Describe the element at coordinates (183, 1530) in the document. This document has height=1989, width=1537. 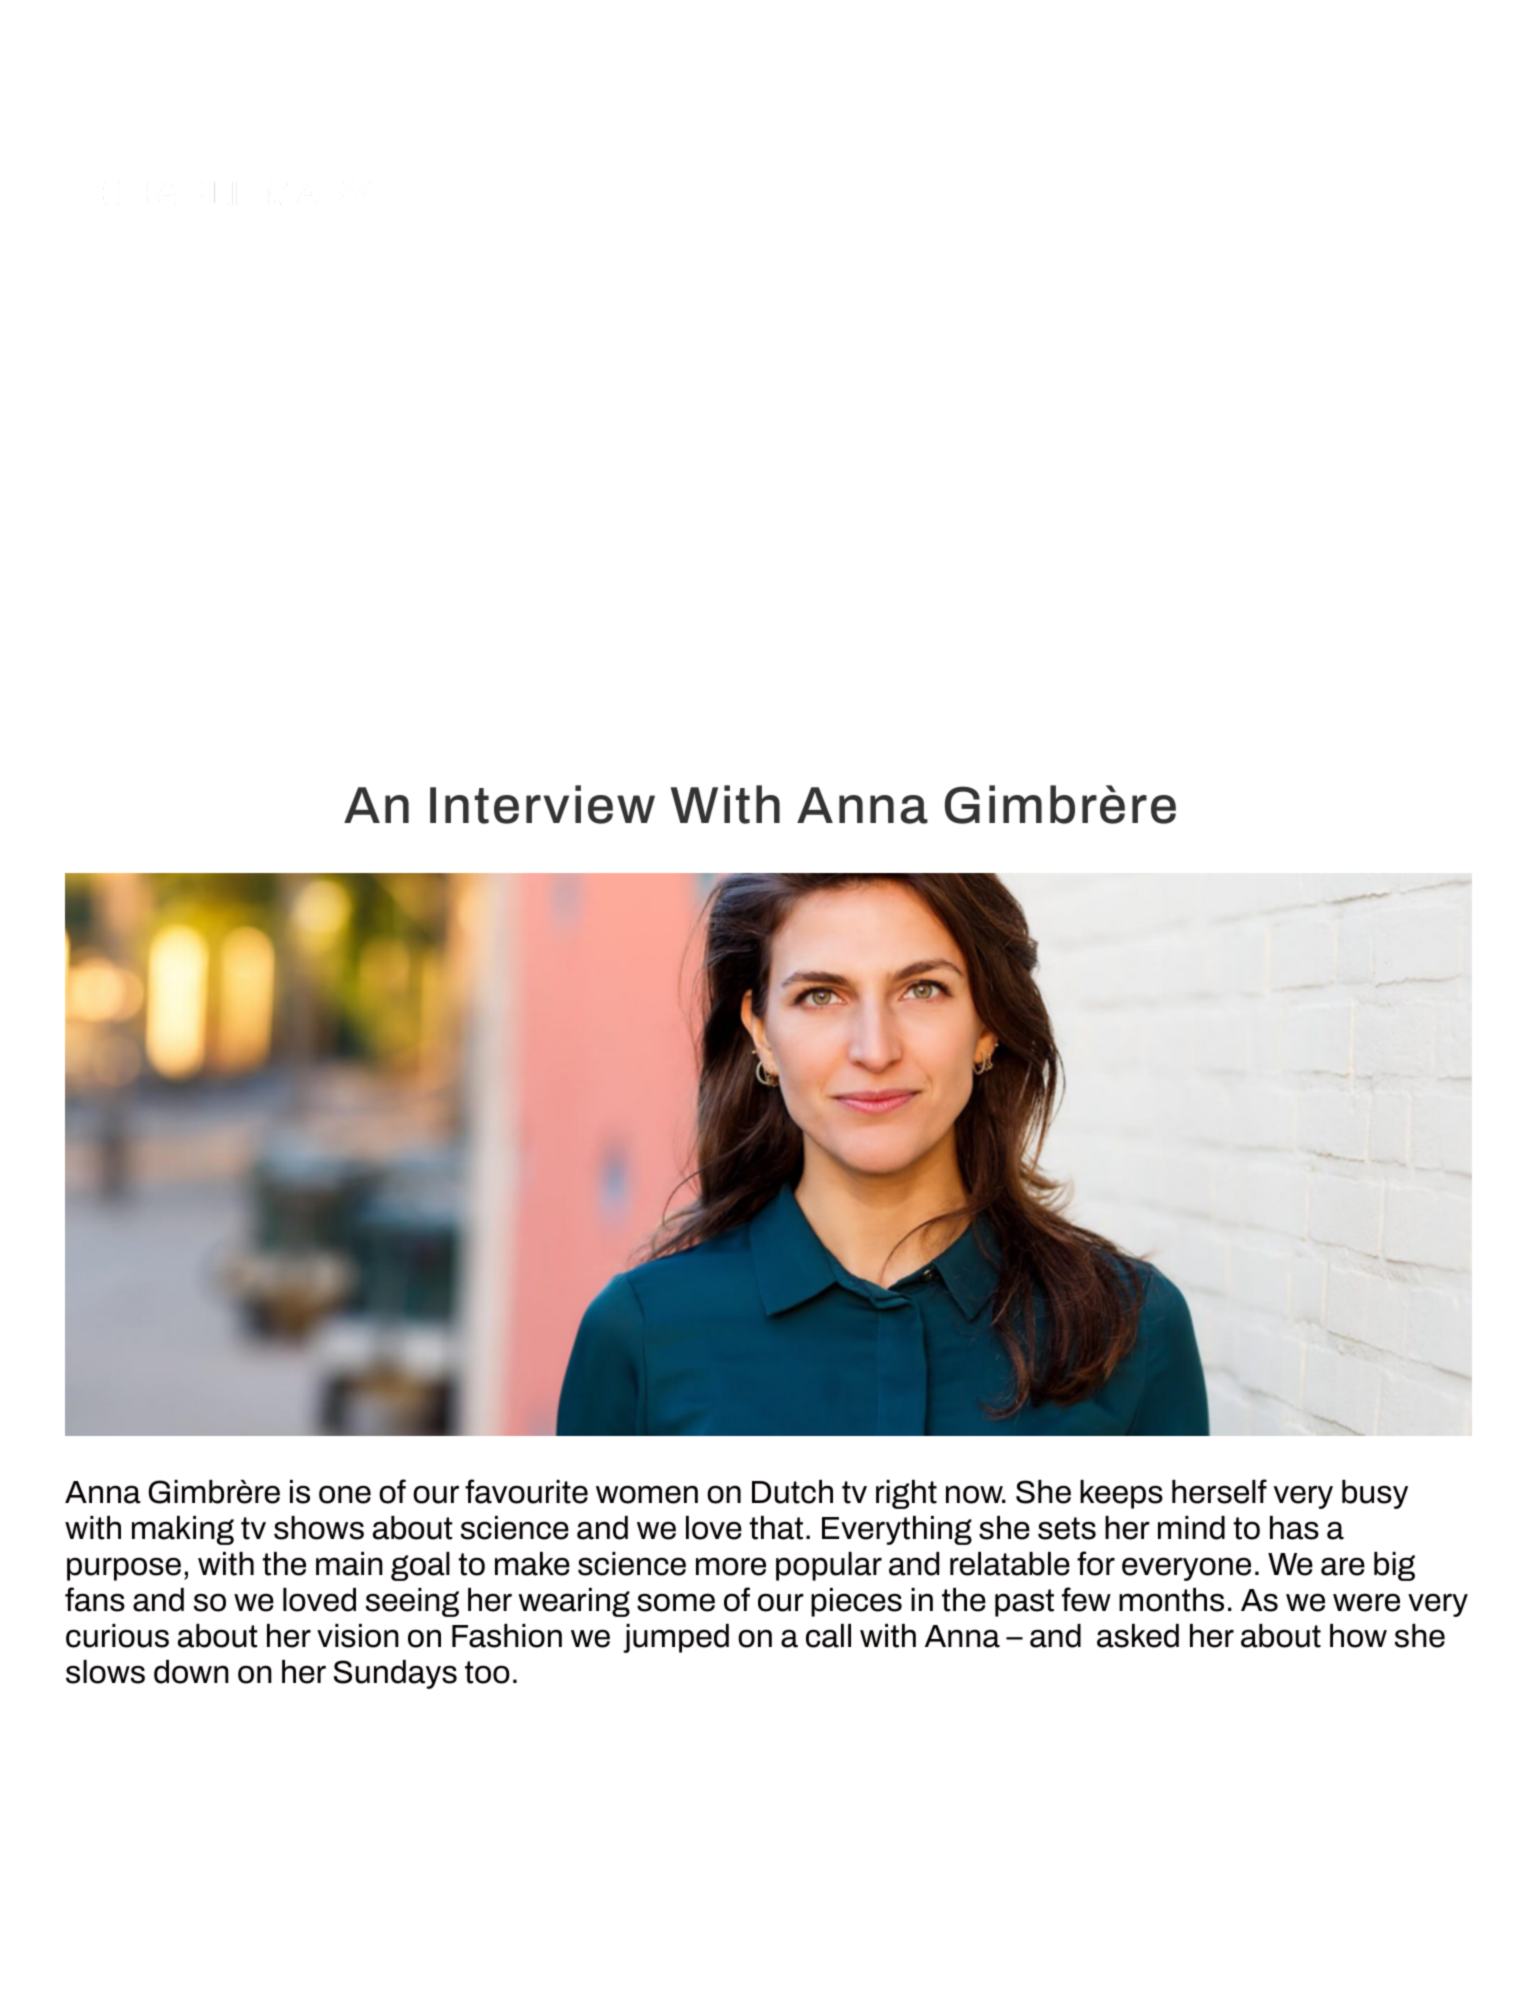
I see `making` at that location.
